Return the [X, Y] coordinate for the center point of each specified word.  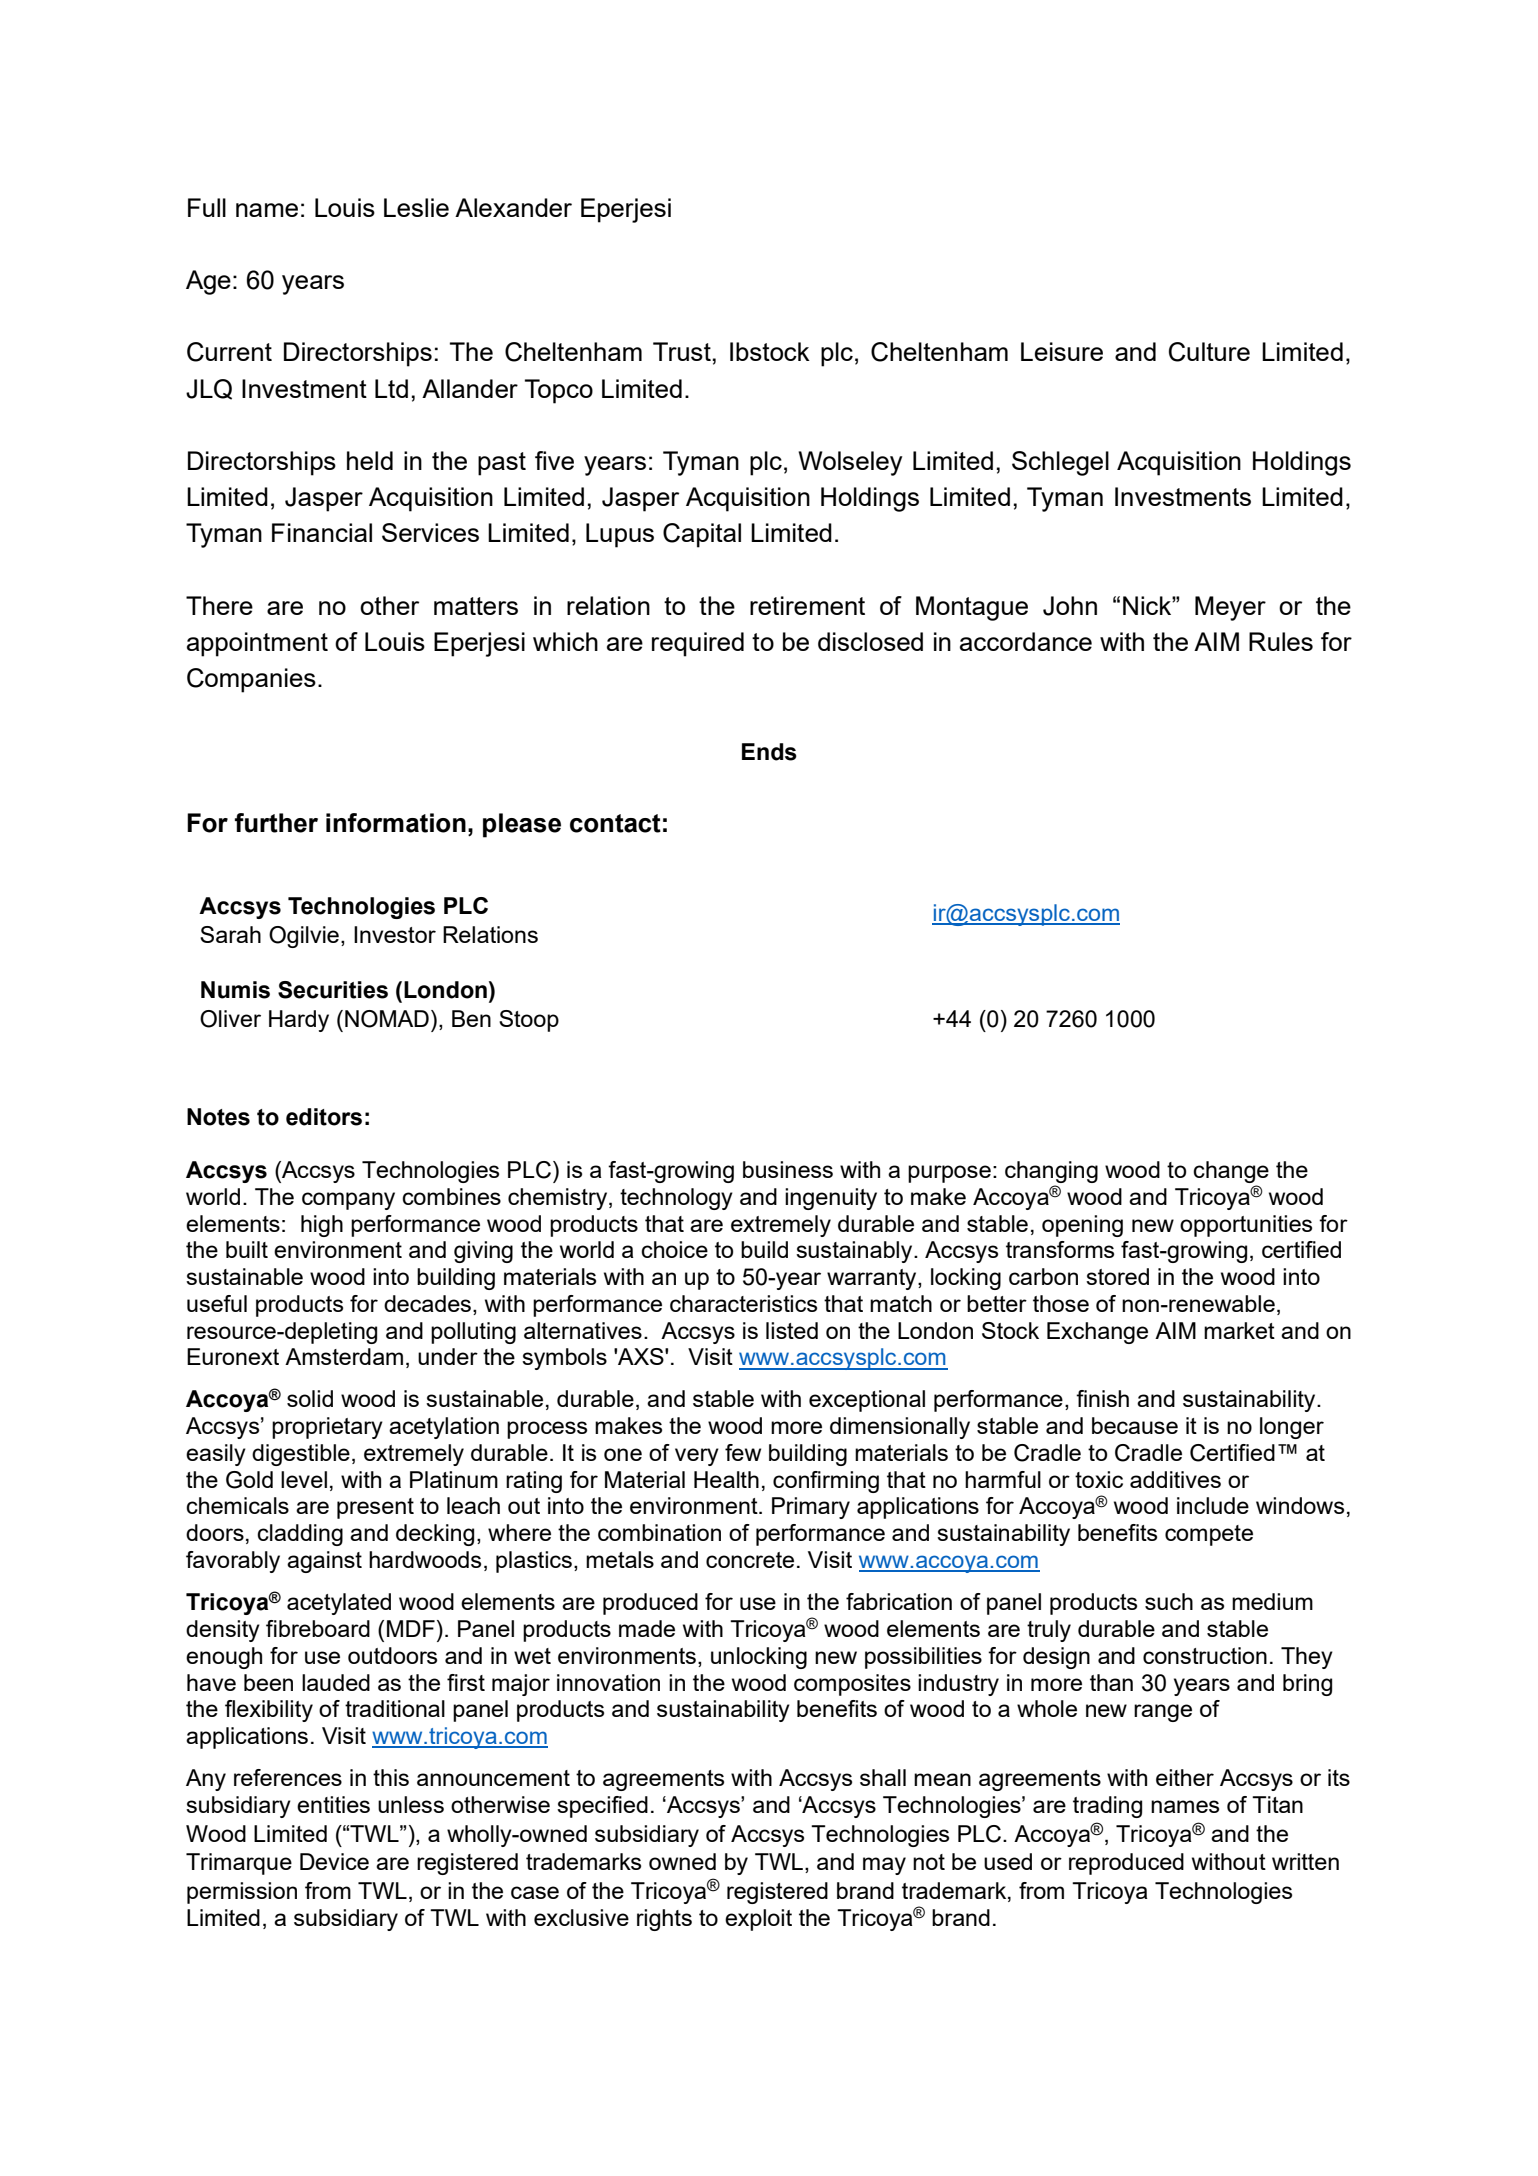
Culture [1209, 352]
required [698, 644]
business [788, 1169]
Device [334, 1861]
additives [1175, 1479]
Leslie [416, 207]
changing [1051, 1172]
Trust [682, 351]
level [304, 1479]
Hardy [299, 1021]
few [743, 1452]
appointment [257, 644]
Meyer [1230, 608]
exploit [758, 1920]
